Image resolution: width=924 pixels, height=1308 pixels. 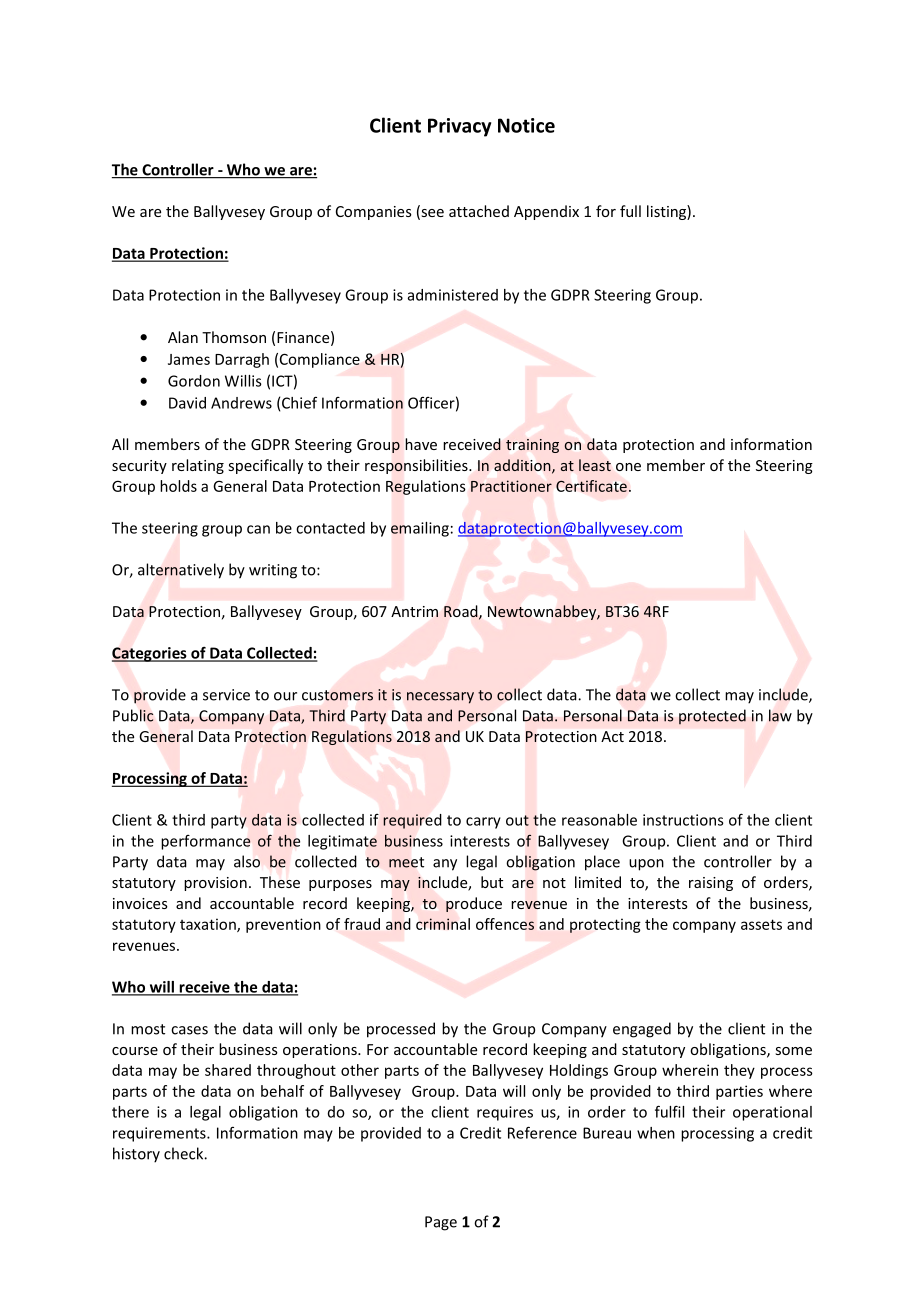 I want to click on Companies, so click(x=374, y=213).
